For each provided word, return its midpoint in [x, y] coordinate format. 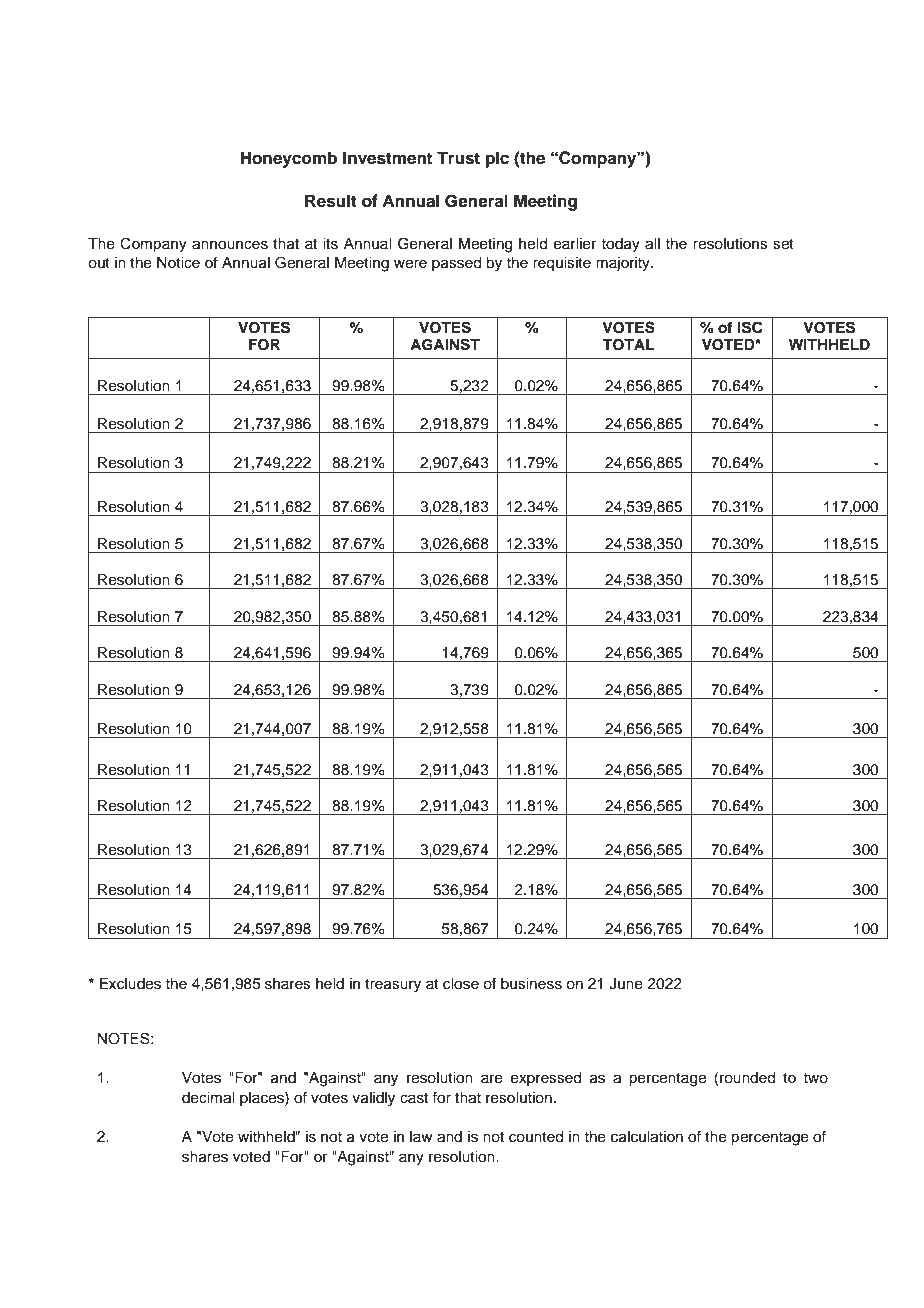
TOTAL [628, 345]
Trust [458, 158]
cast [414, 1098]
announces [230, 245]
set [783, 244]
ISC [750, 327]
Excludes [130, 984]
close [461, 984]
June [626, 984]
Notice [178, 263]
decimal [208, 1098]
